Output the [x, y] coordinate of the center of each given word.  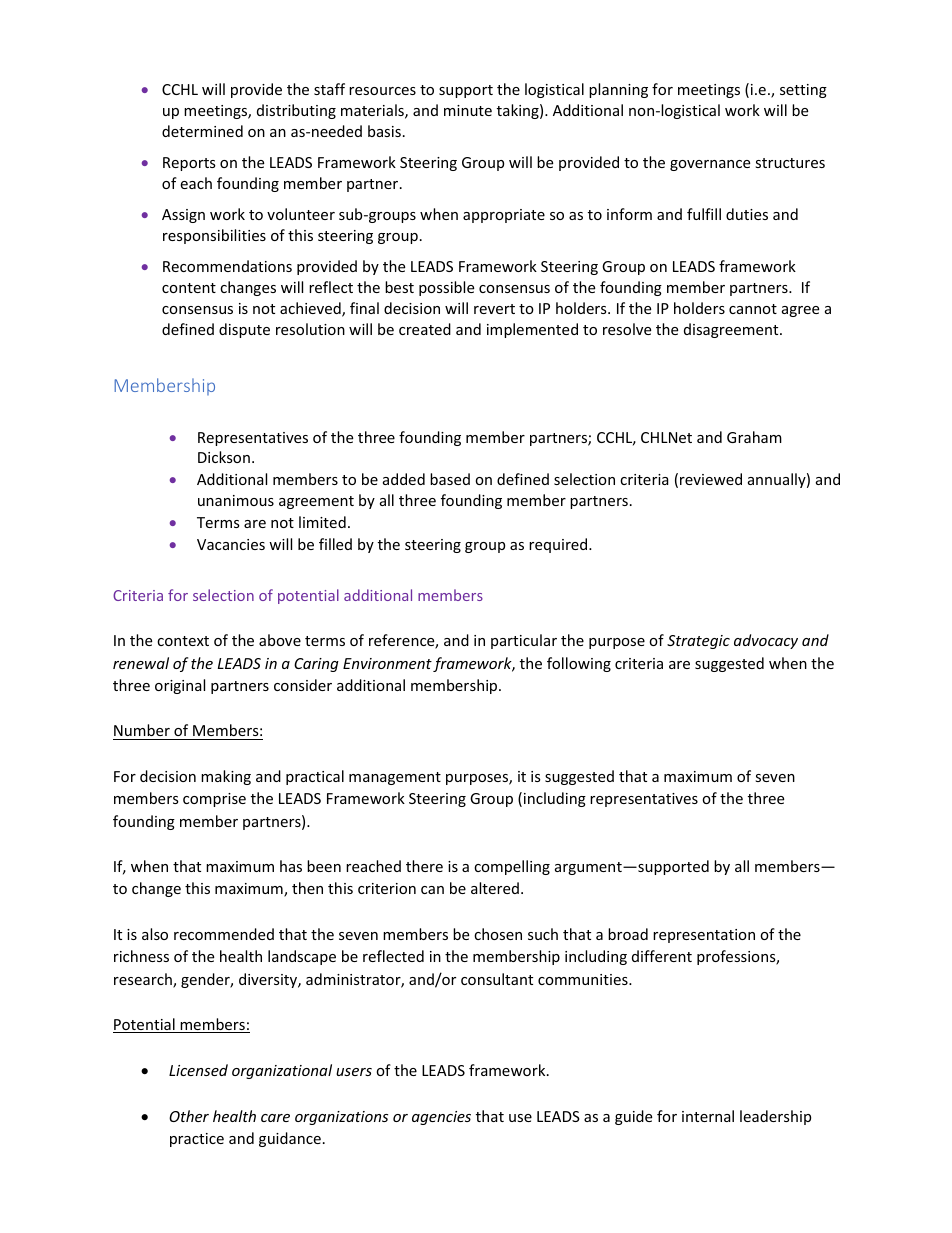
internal [708, 1116]
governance [710, 165]
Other [189, 1116]
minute [468, 110]
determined [202, 131]
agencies [441, 1118]
